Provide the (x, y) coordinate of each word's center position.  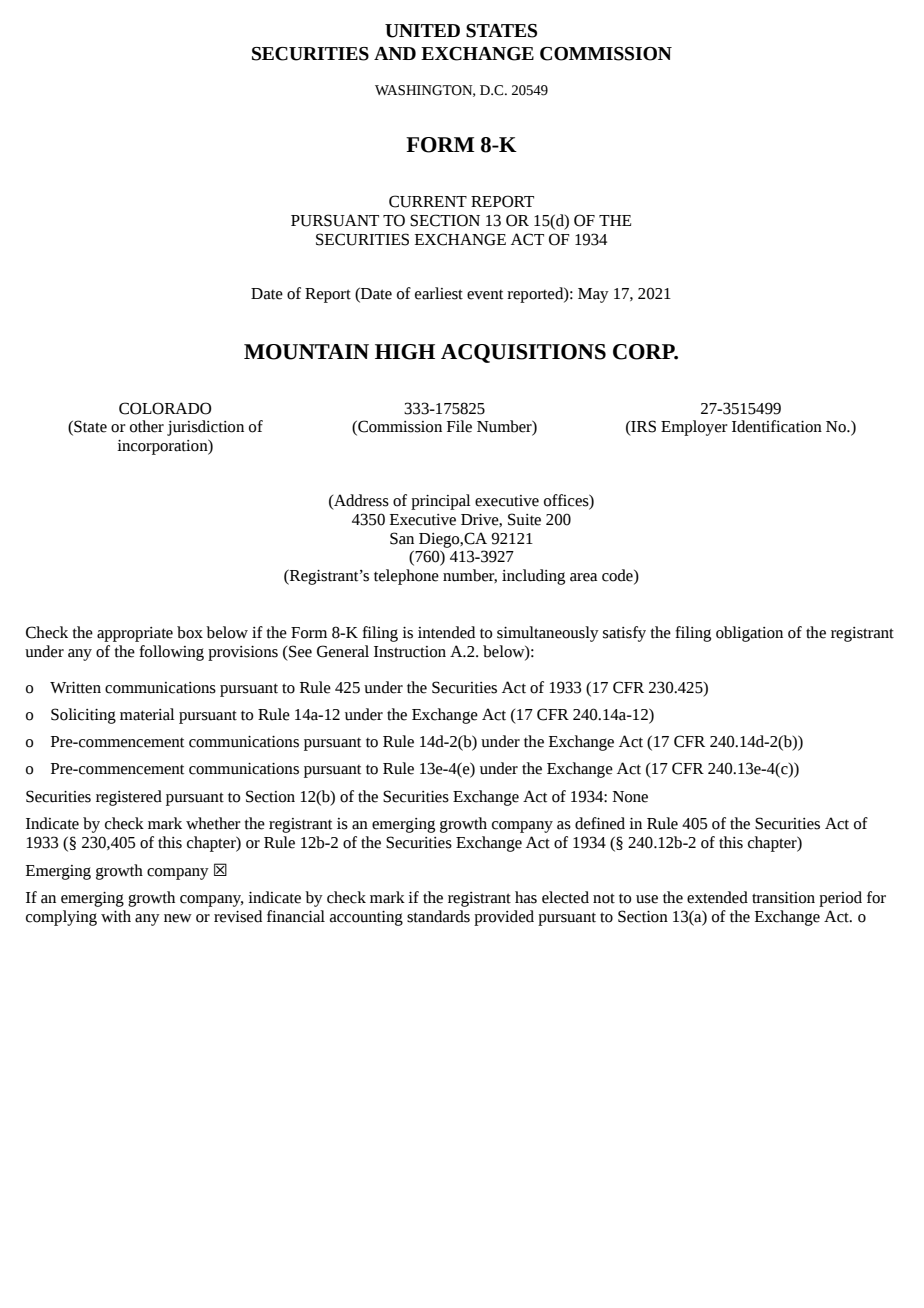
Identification (777, 426)
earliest (439, 293)
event (485, 295)
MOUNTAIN (306, 352)
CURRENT (428, 201)
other (147, 426)
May (593, 295)
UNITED (422, 31)
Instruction (410, 652)
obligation (749, 634)
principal (441, 502)
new (178, 918)
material (147, 714)
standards (438, 916)
